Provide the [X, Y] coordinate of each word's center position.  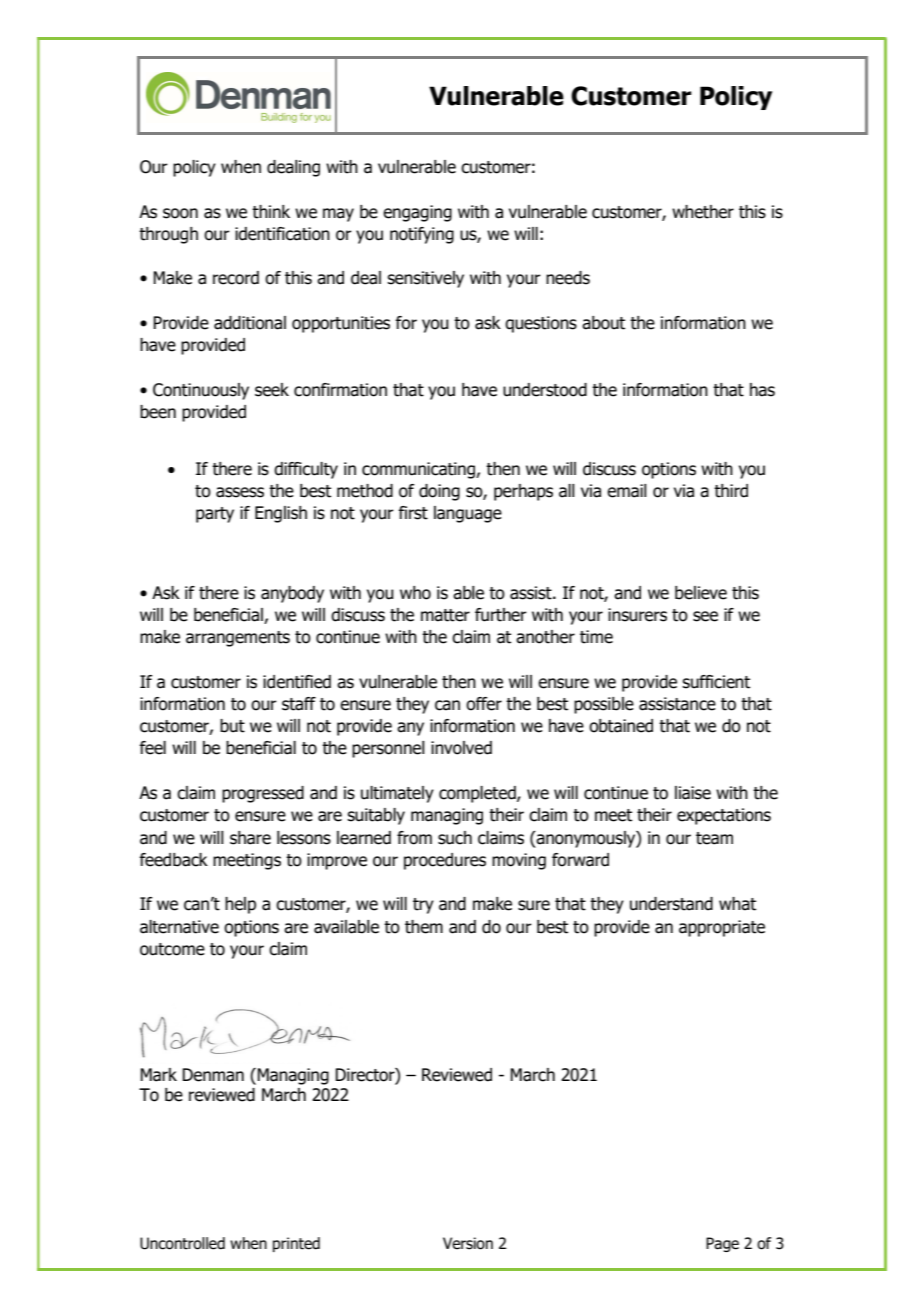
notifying [422, 235]
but [232, 726]
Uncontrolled [182, 1243]
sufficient [716, 682]
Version [468, 1243]
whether [703, 212]
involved [461, 748]
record [236, 278]
